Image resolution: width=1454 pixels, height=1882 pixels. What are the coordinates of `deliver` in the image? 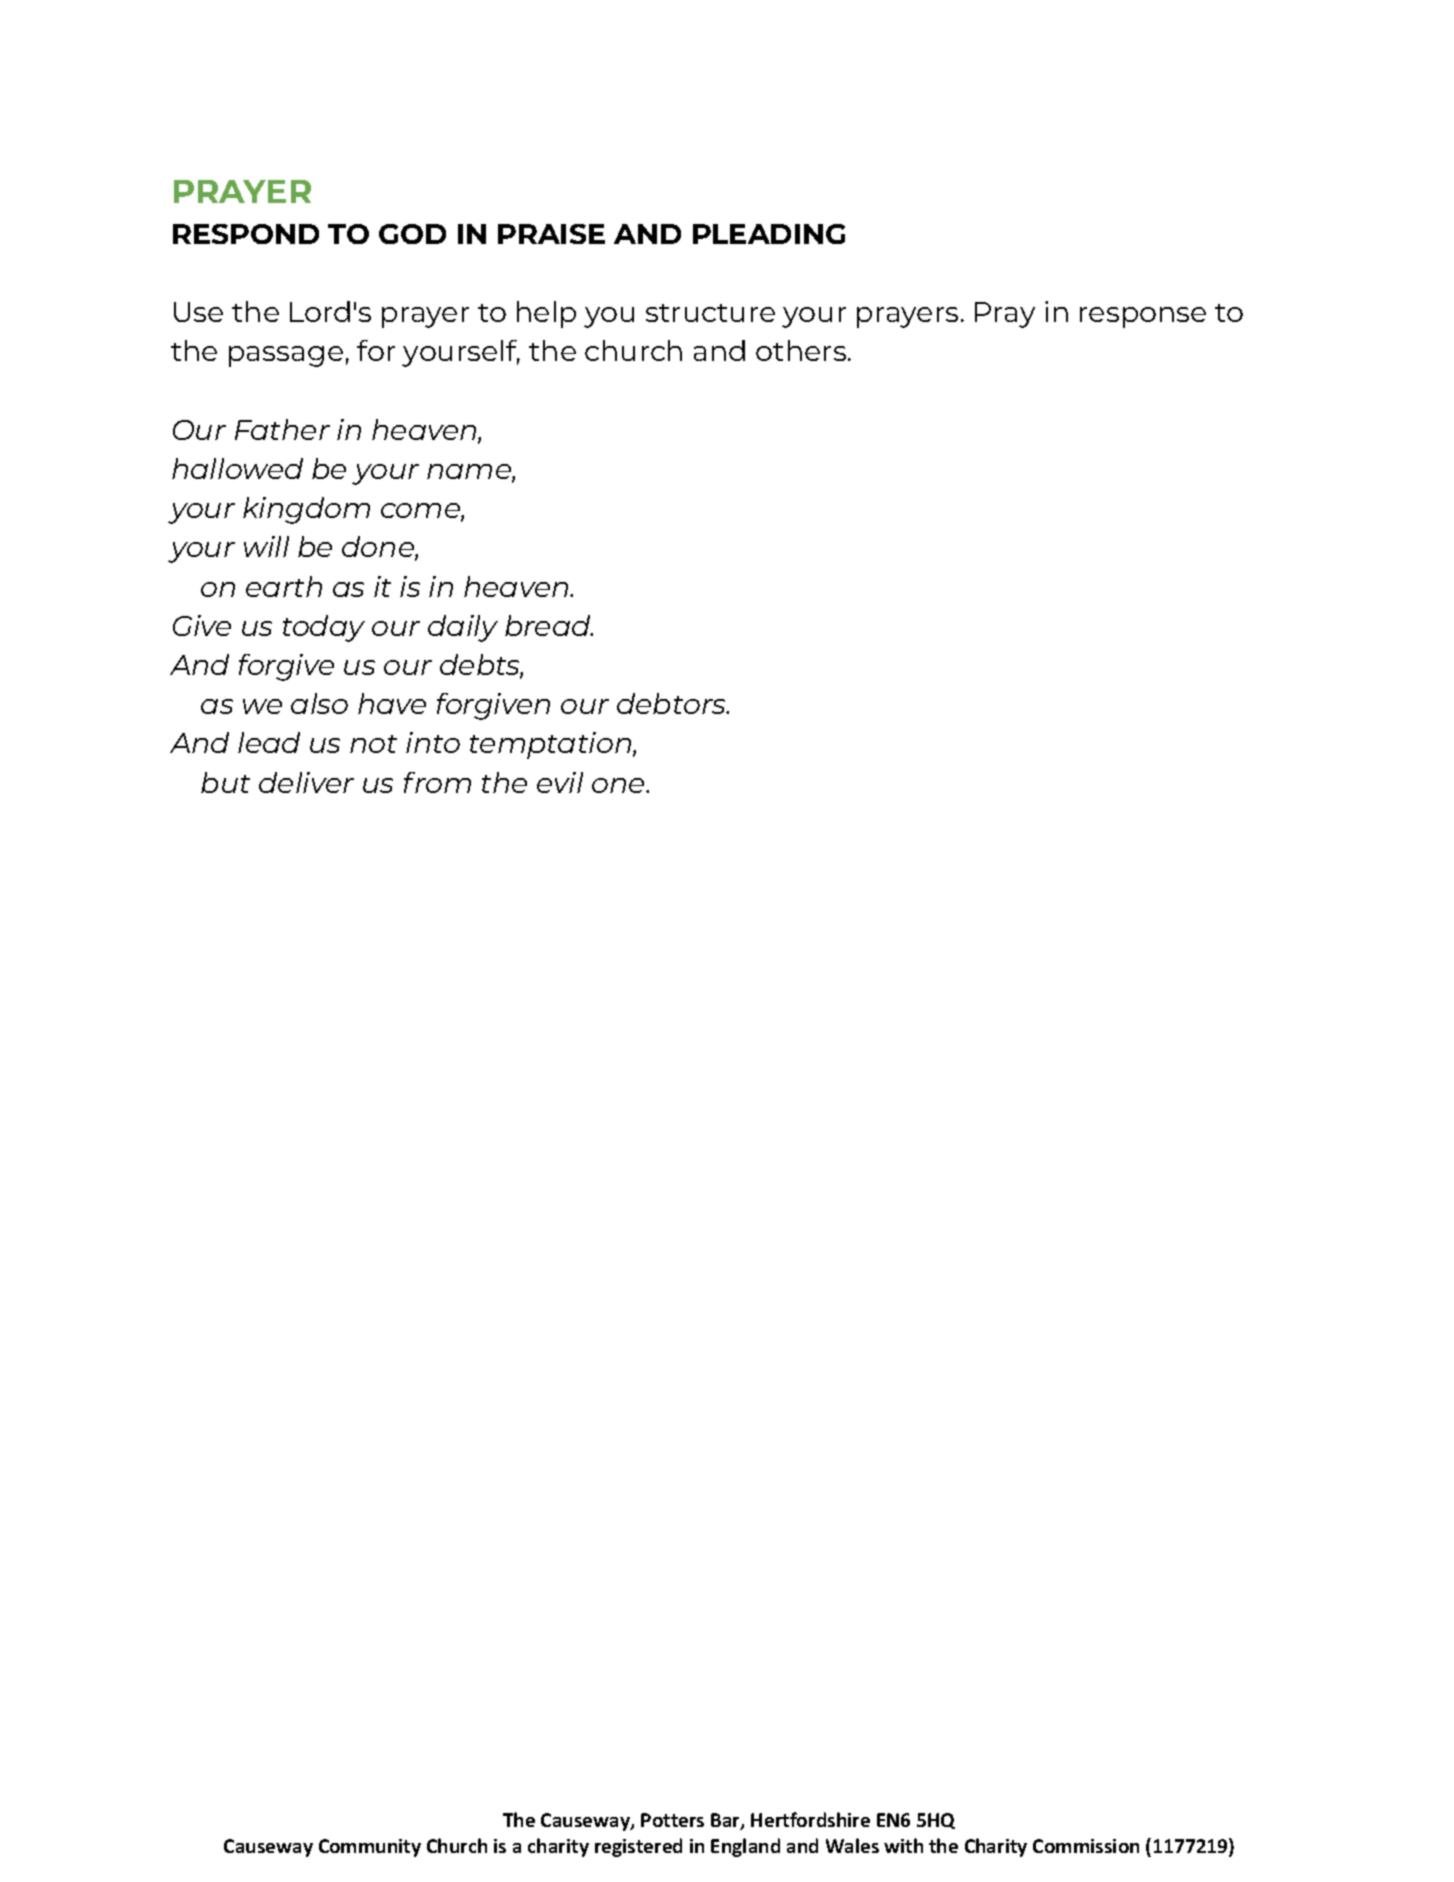 It's located at (306, 782).
